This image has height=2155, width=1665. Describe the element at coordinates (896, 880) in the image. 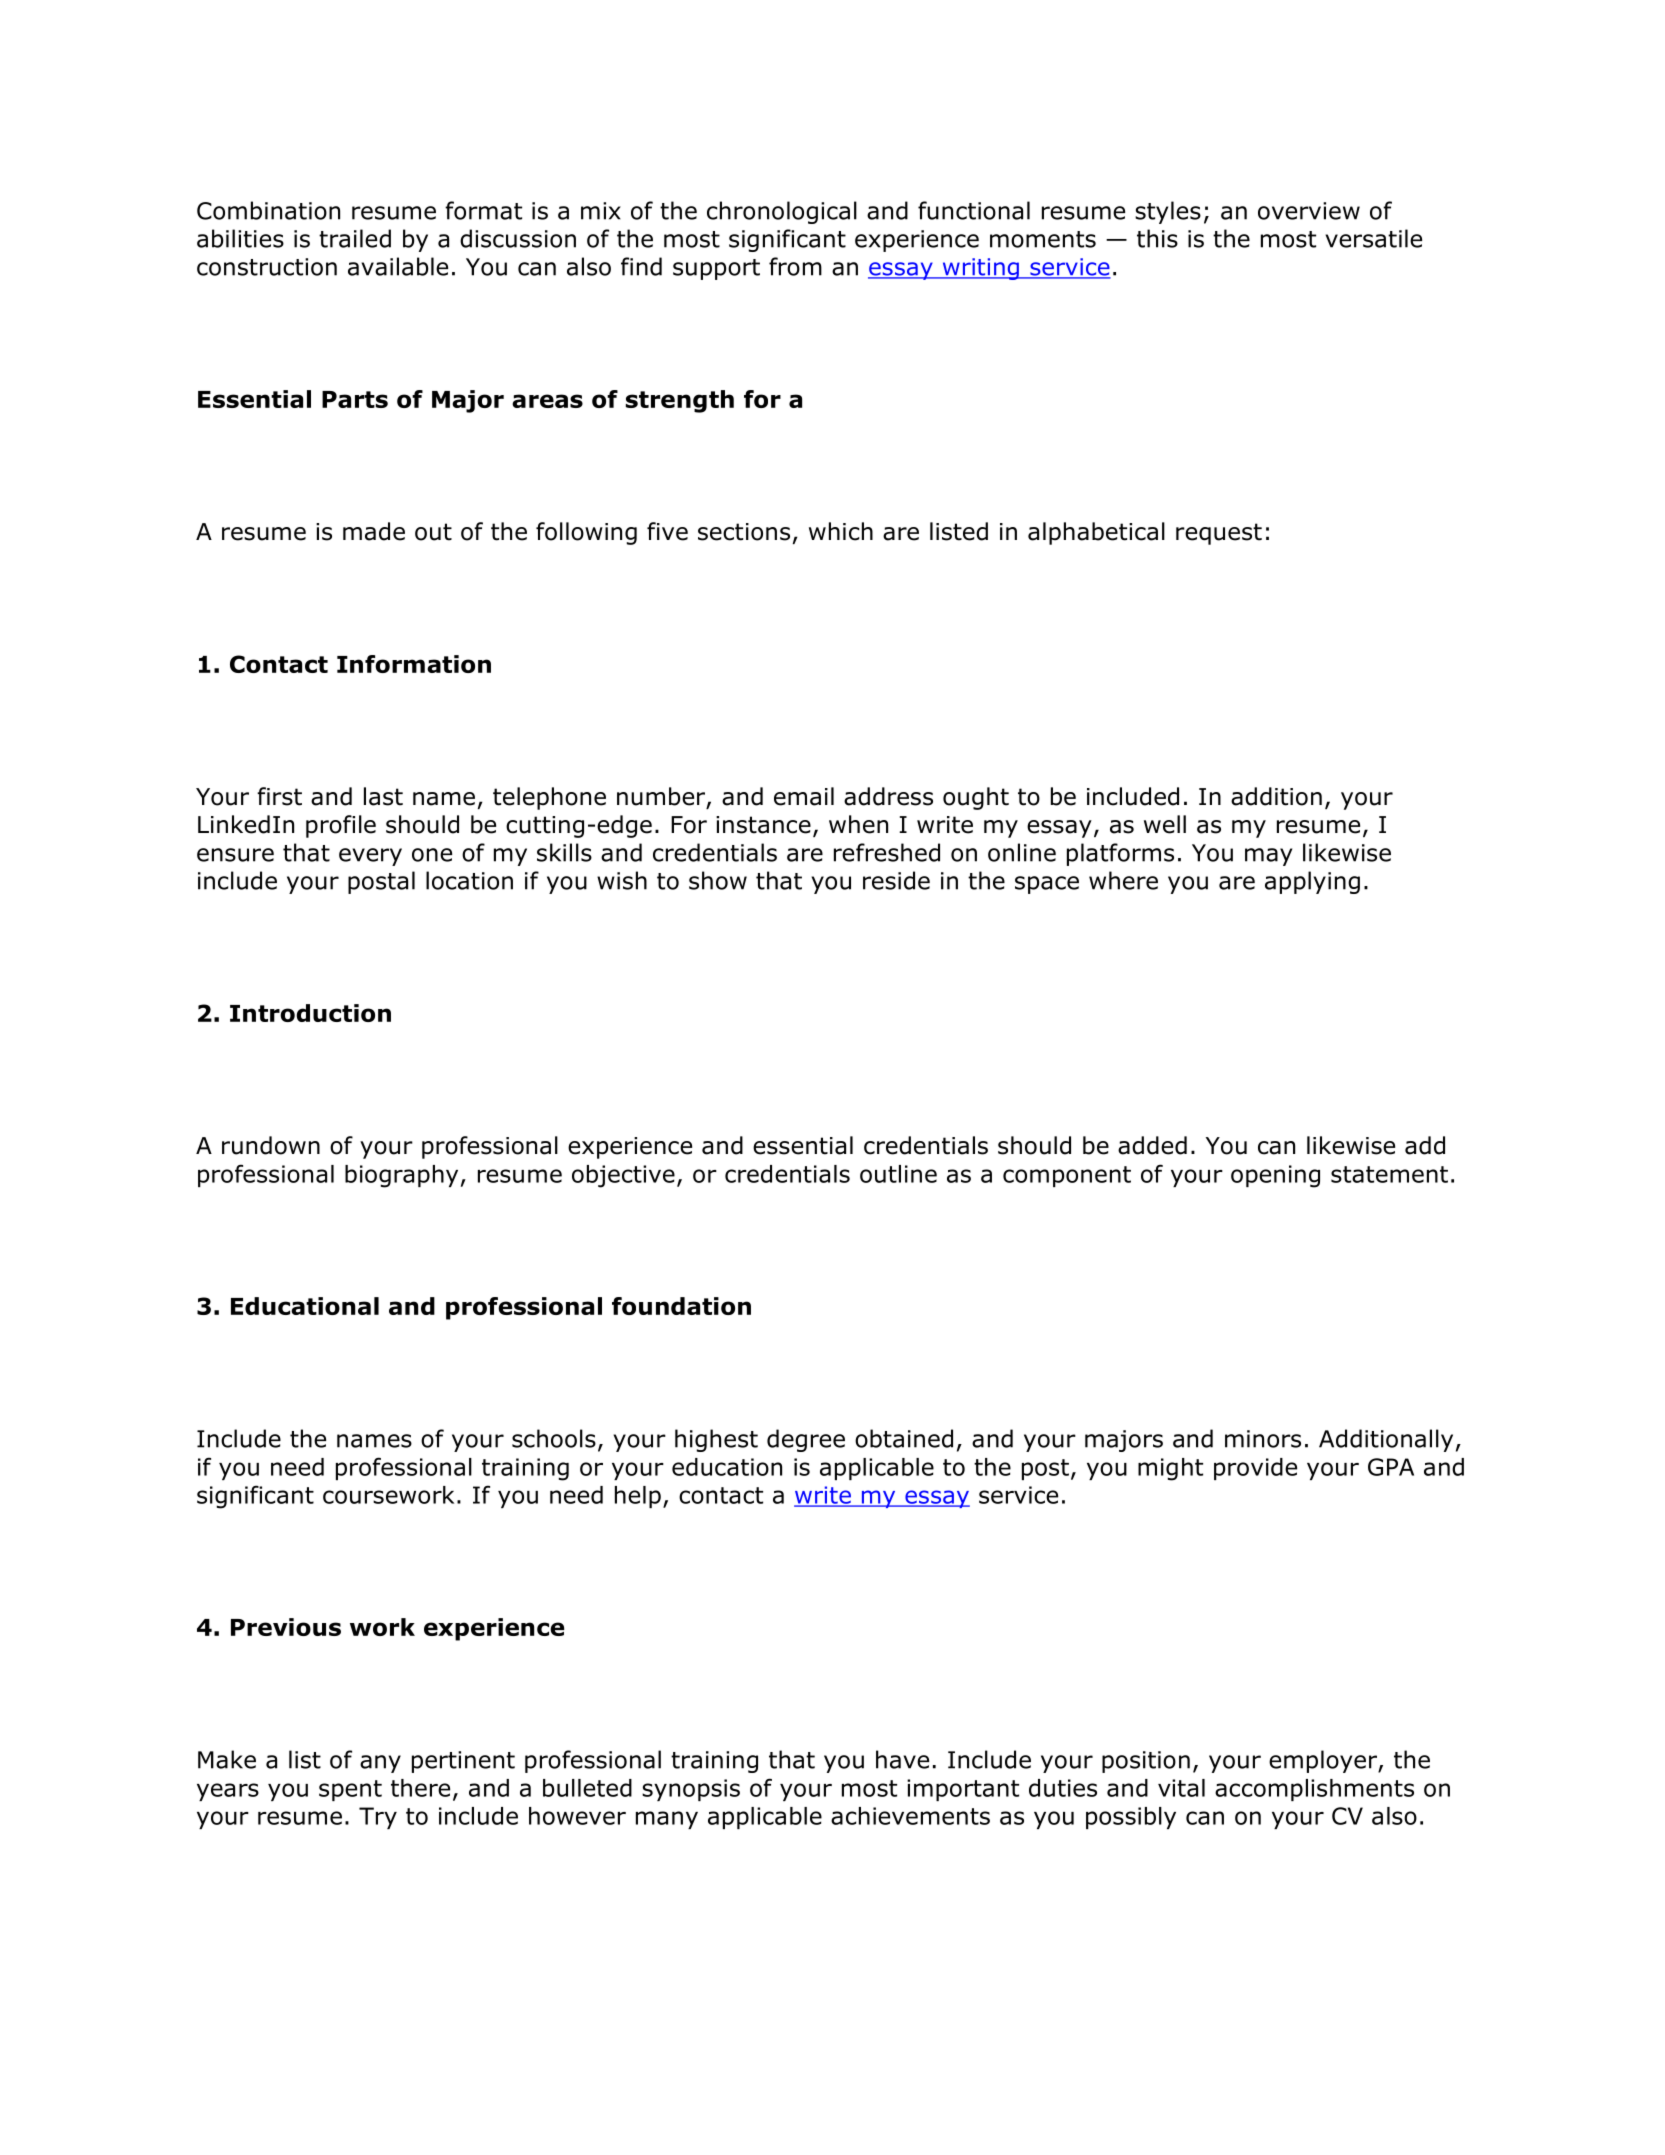

I see `reside` at that location.
